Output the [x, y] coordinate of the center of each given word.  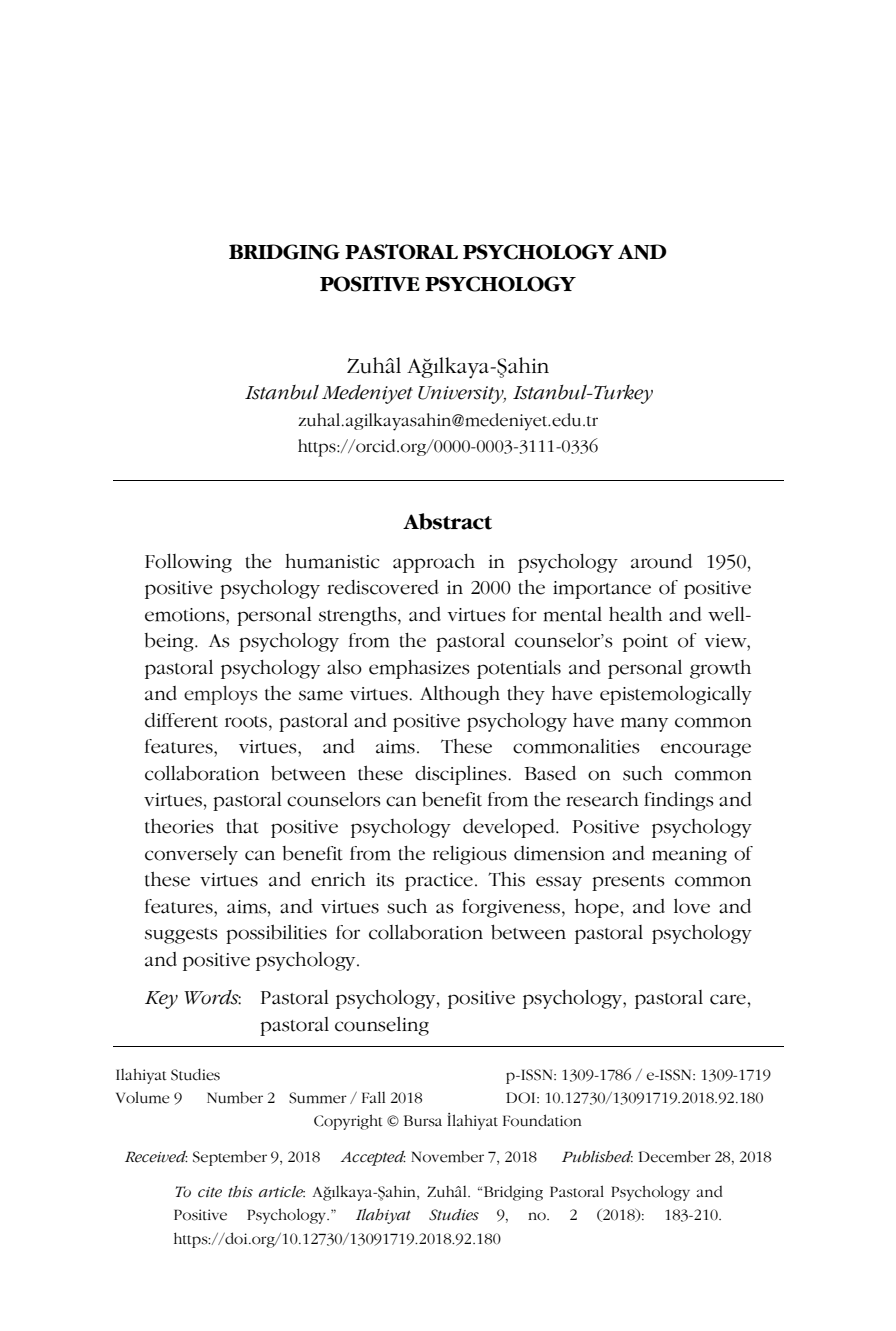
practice [439, 882]
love [692, 906]
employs [221, 695]
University [462, 395]
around [661, 561]
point [645, 643]
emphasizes [419, 669]
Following [188, 563]
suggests [181, 936]
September [230, 1158]
